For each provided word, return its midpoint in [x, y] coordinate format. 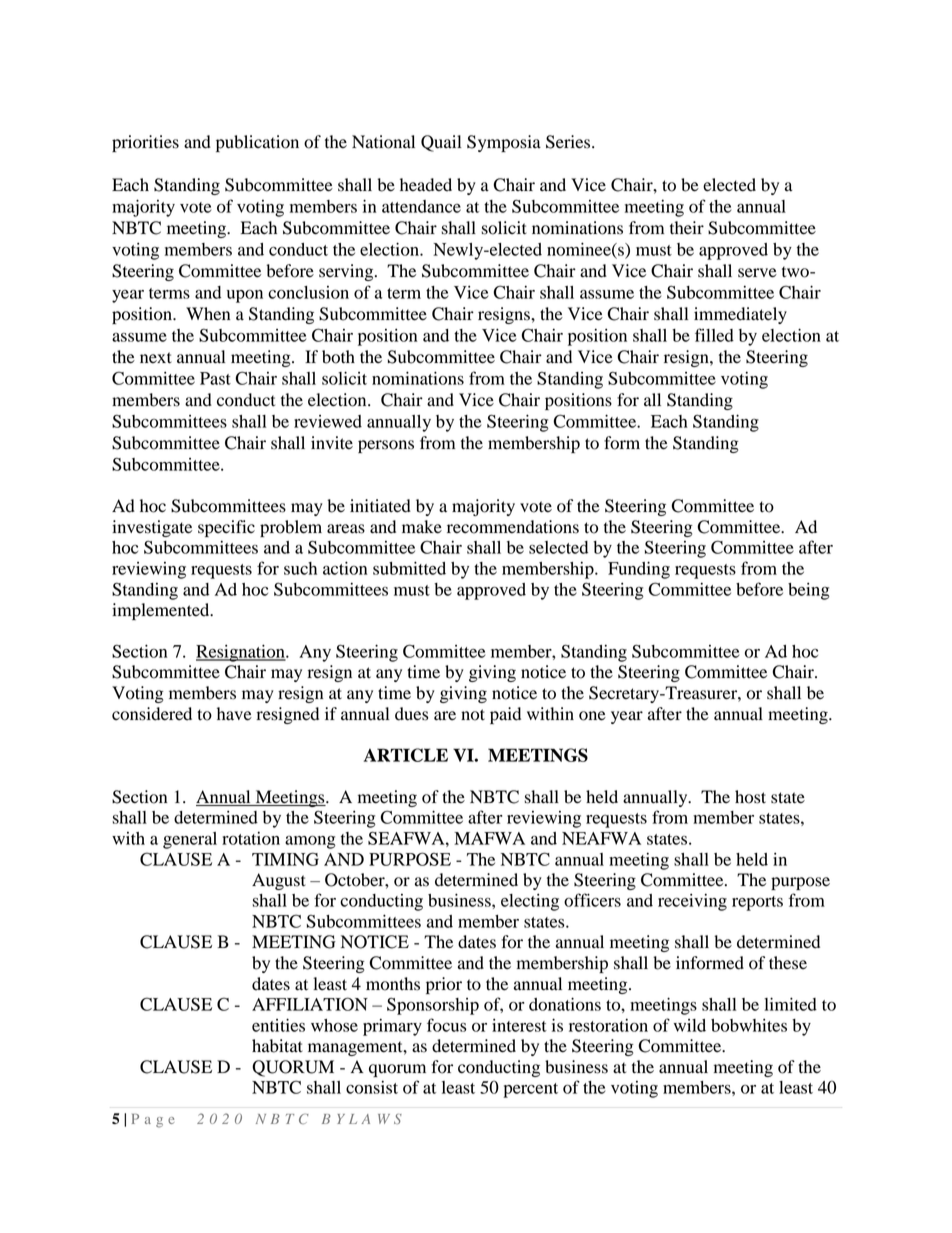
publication [257, 143]
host [750, 797]
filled [714, 335]
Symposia [504, 143]
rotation [251, 838]
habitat [277, 1046]
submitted [409, 568]
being [809, 591]
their [687, 228]
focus [447, 1025]
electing [530, 902]
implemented [162, 611]
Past [215, 378]
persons [386, 446]
